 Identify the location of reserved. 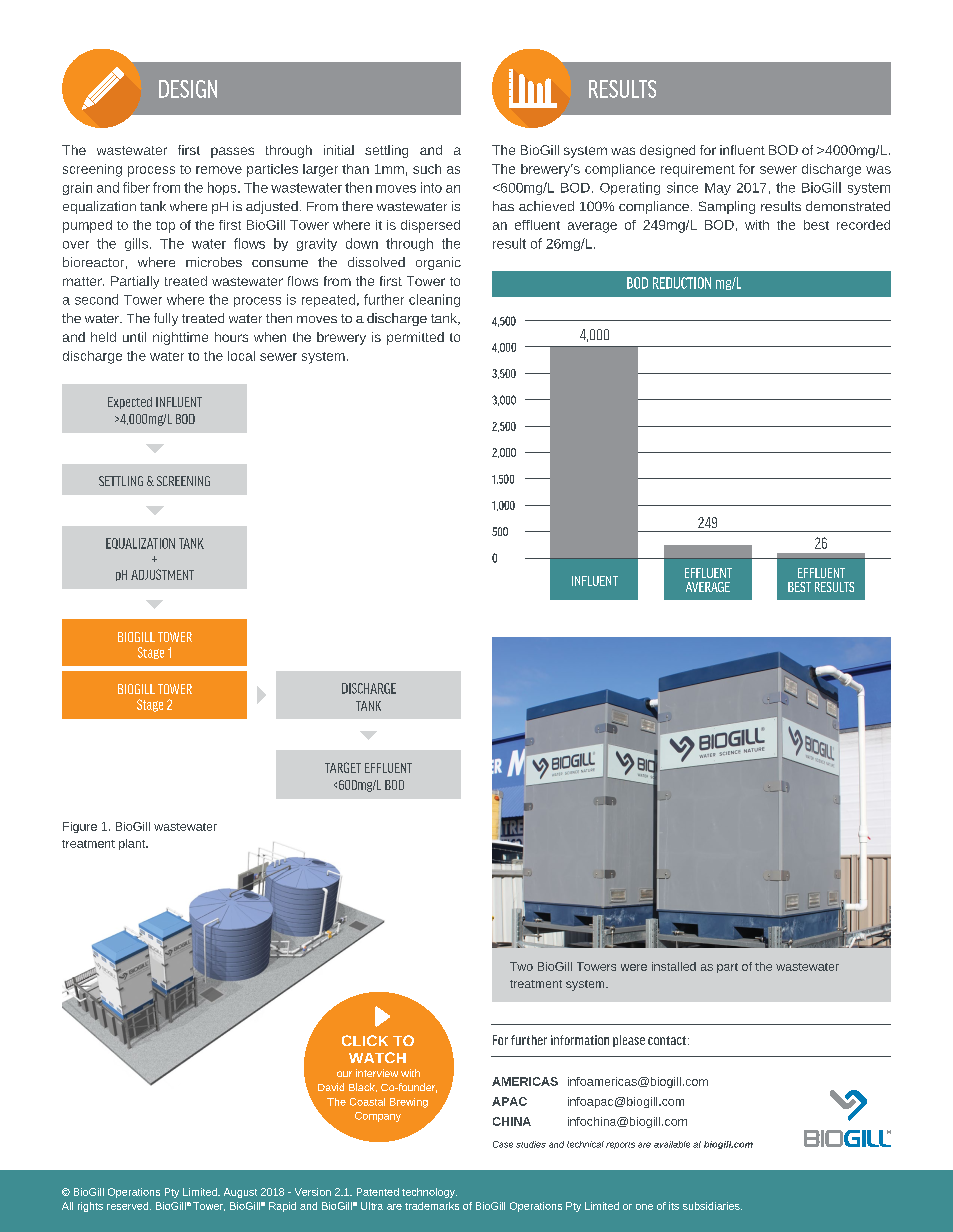
(129, 1206).
